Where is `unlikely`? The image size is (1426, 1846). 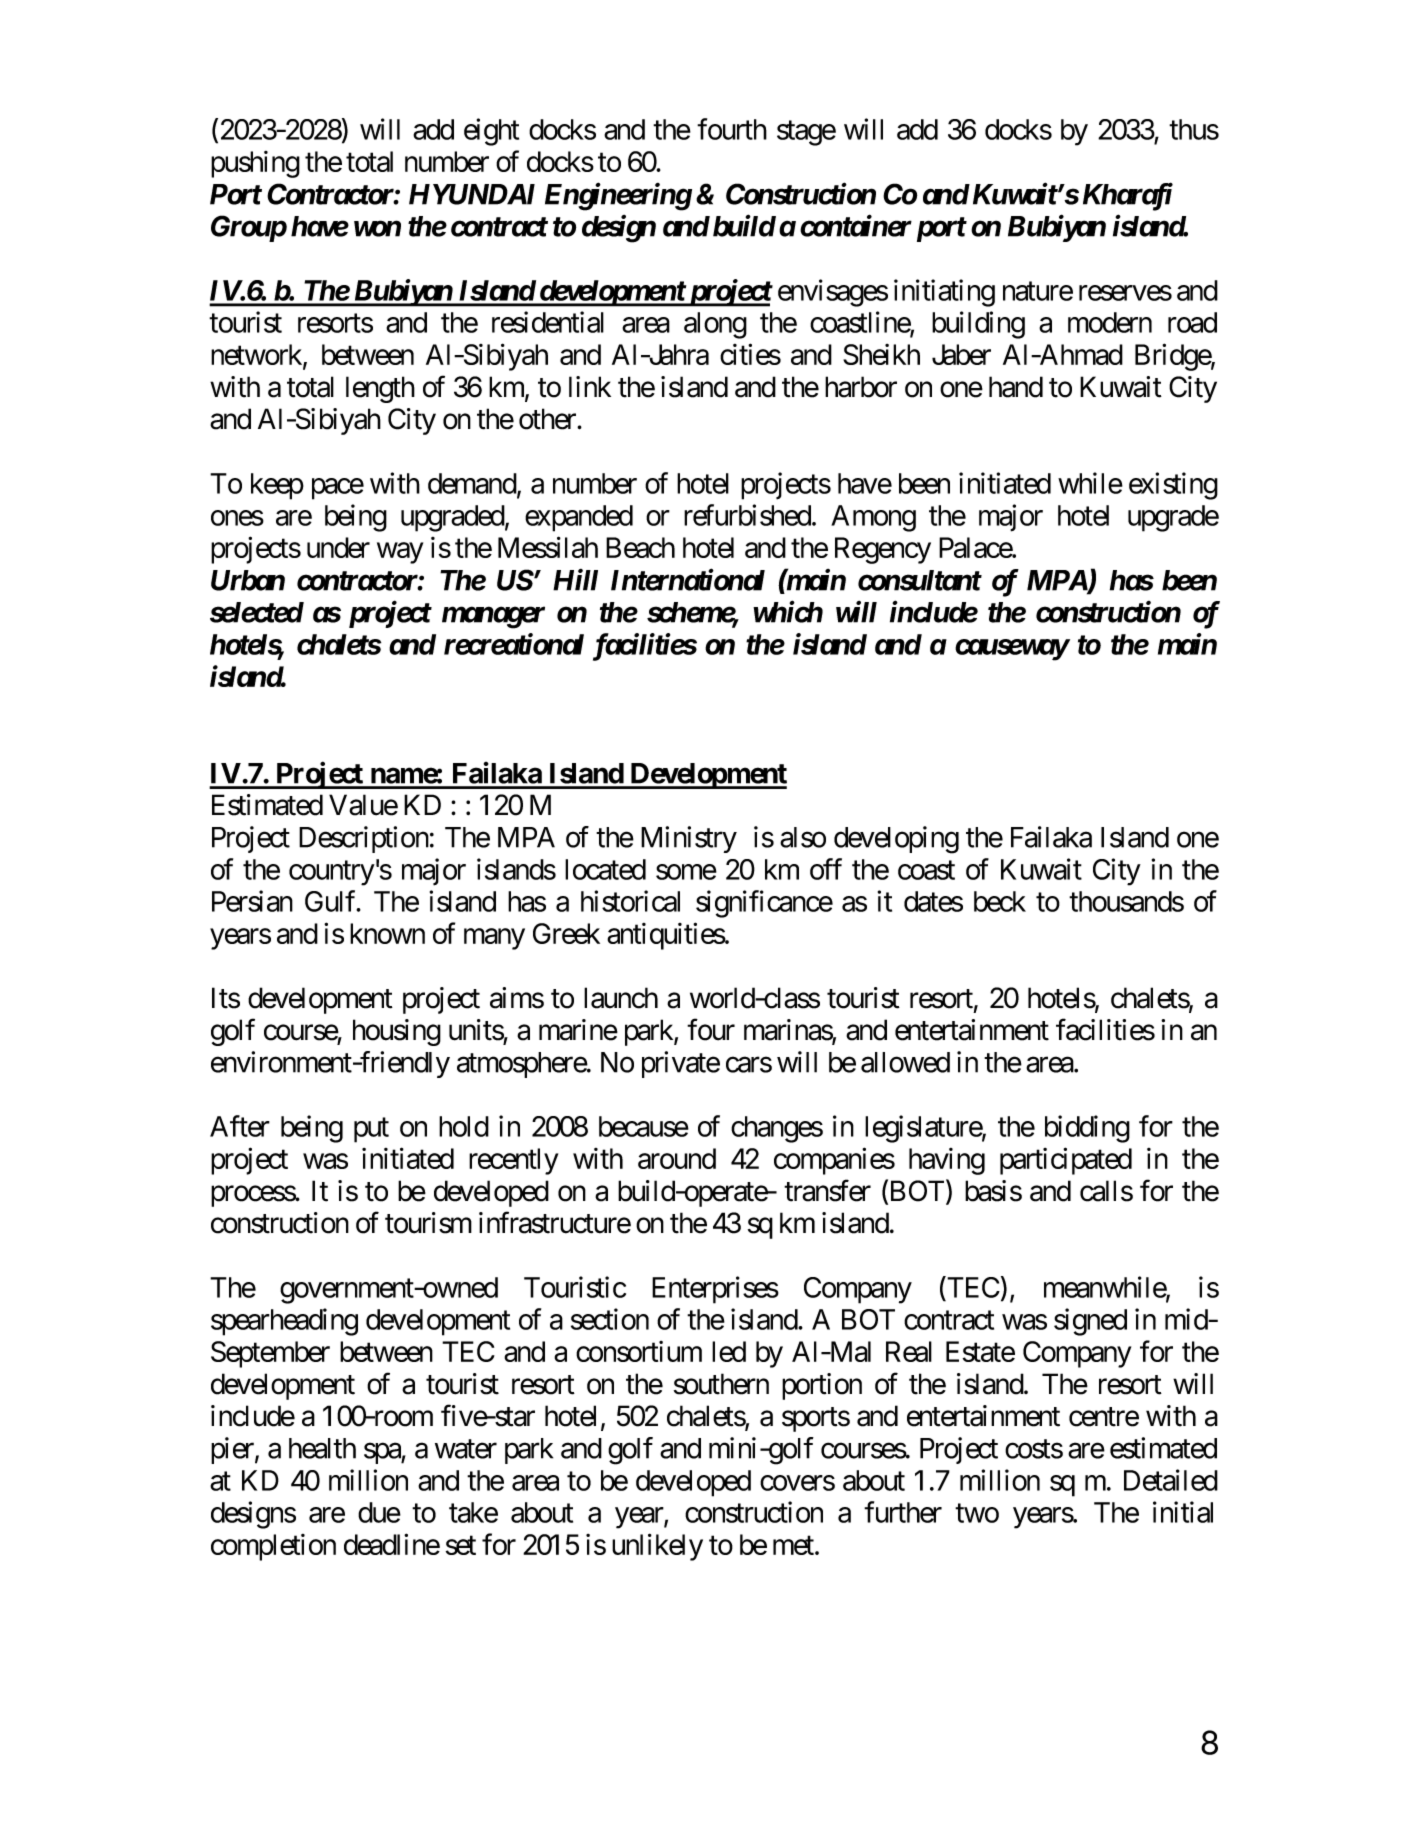 unlikely is located at coordinates (657, 1547).
